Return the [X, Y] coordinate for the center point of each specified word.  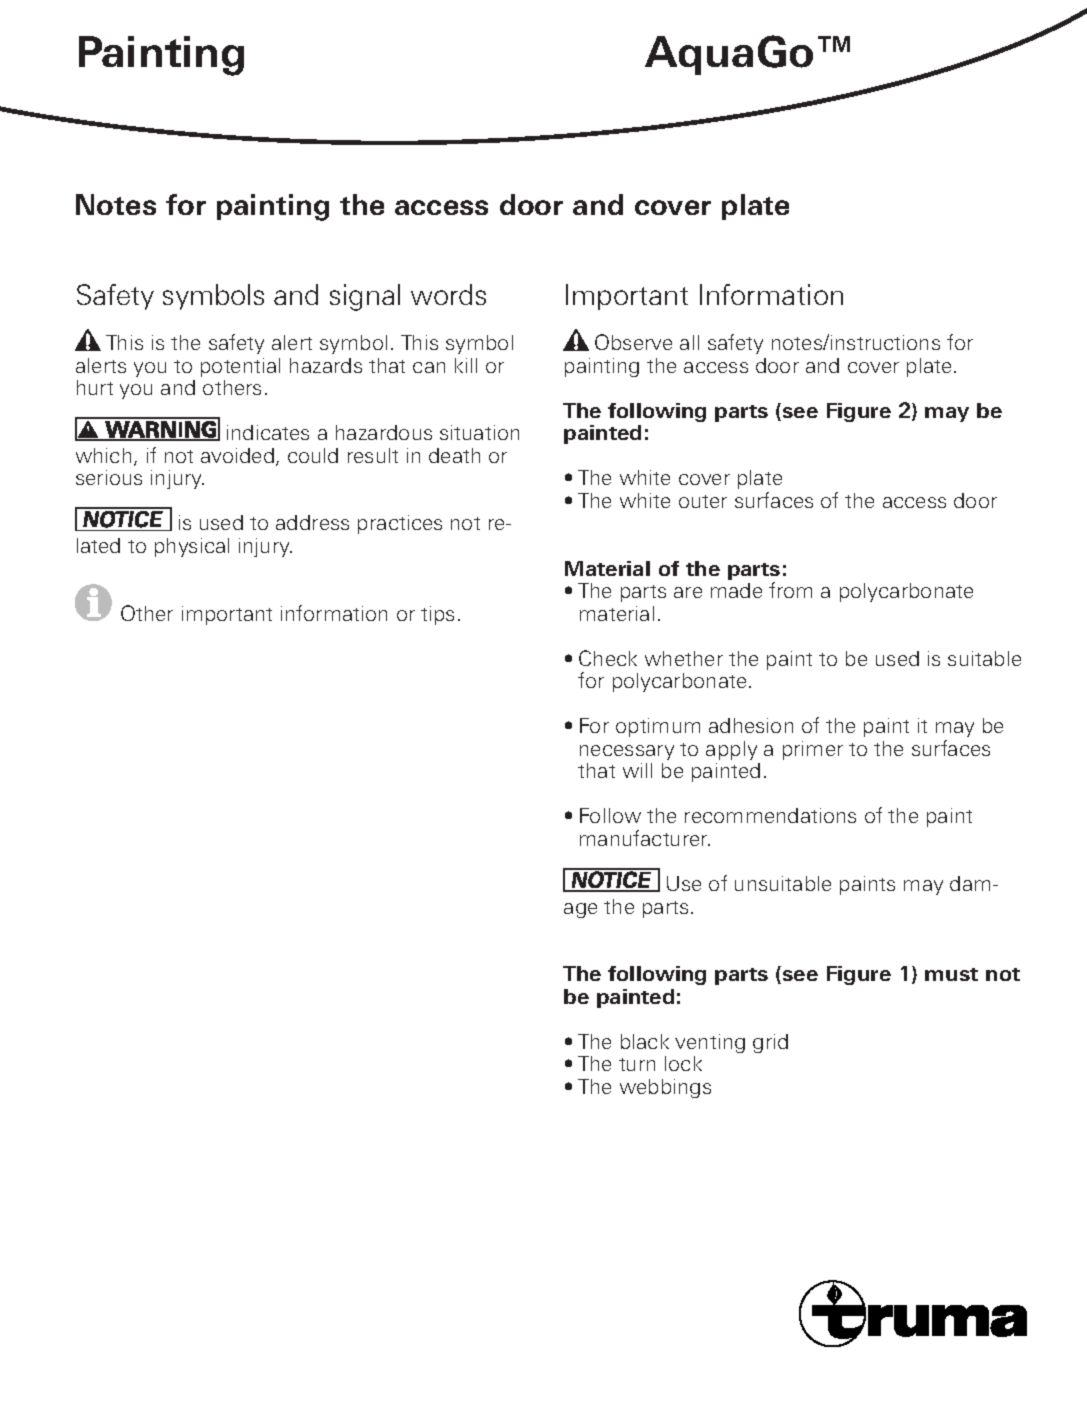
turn [637, 1064]
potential [240, 367]
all [689, 342]
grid [770, 1043]
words [448, 294]
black [645, 1041]
